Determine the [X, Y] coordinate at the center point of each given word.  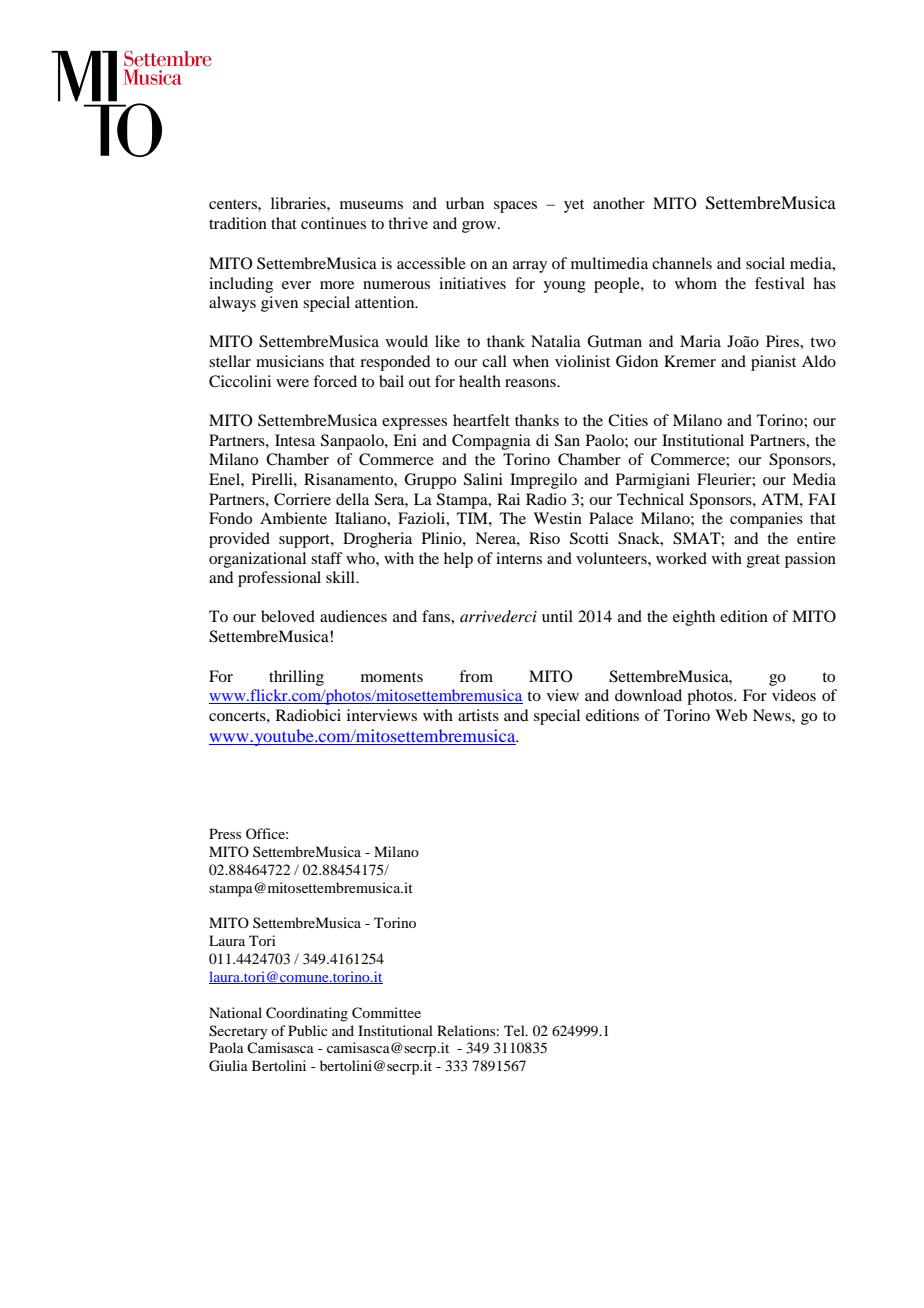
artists [478, 715]
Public [308, 1030]
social [765, 263]
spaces [515, 207]
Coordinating [307, 1014]
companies [766, 520]
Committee [386, 1013]
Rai [508, 499]
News [773, 715]
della [352, 499]
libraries [299, 203]
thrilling [296, 678]
